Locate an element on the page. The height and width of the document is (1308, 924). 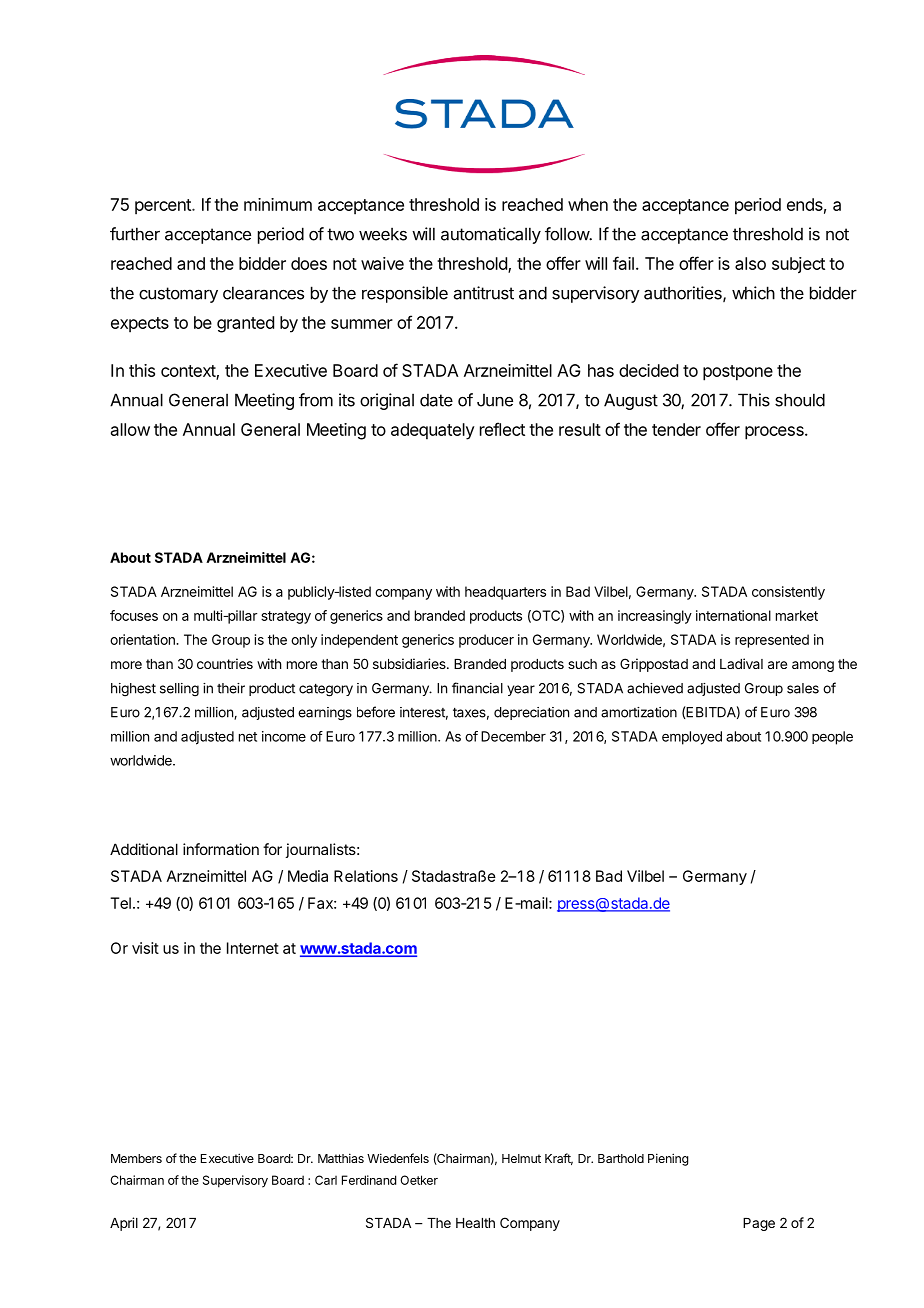
their is located at coordinates (231, 688).
